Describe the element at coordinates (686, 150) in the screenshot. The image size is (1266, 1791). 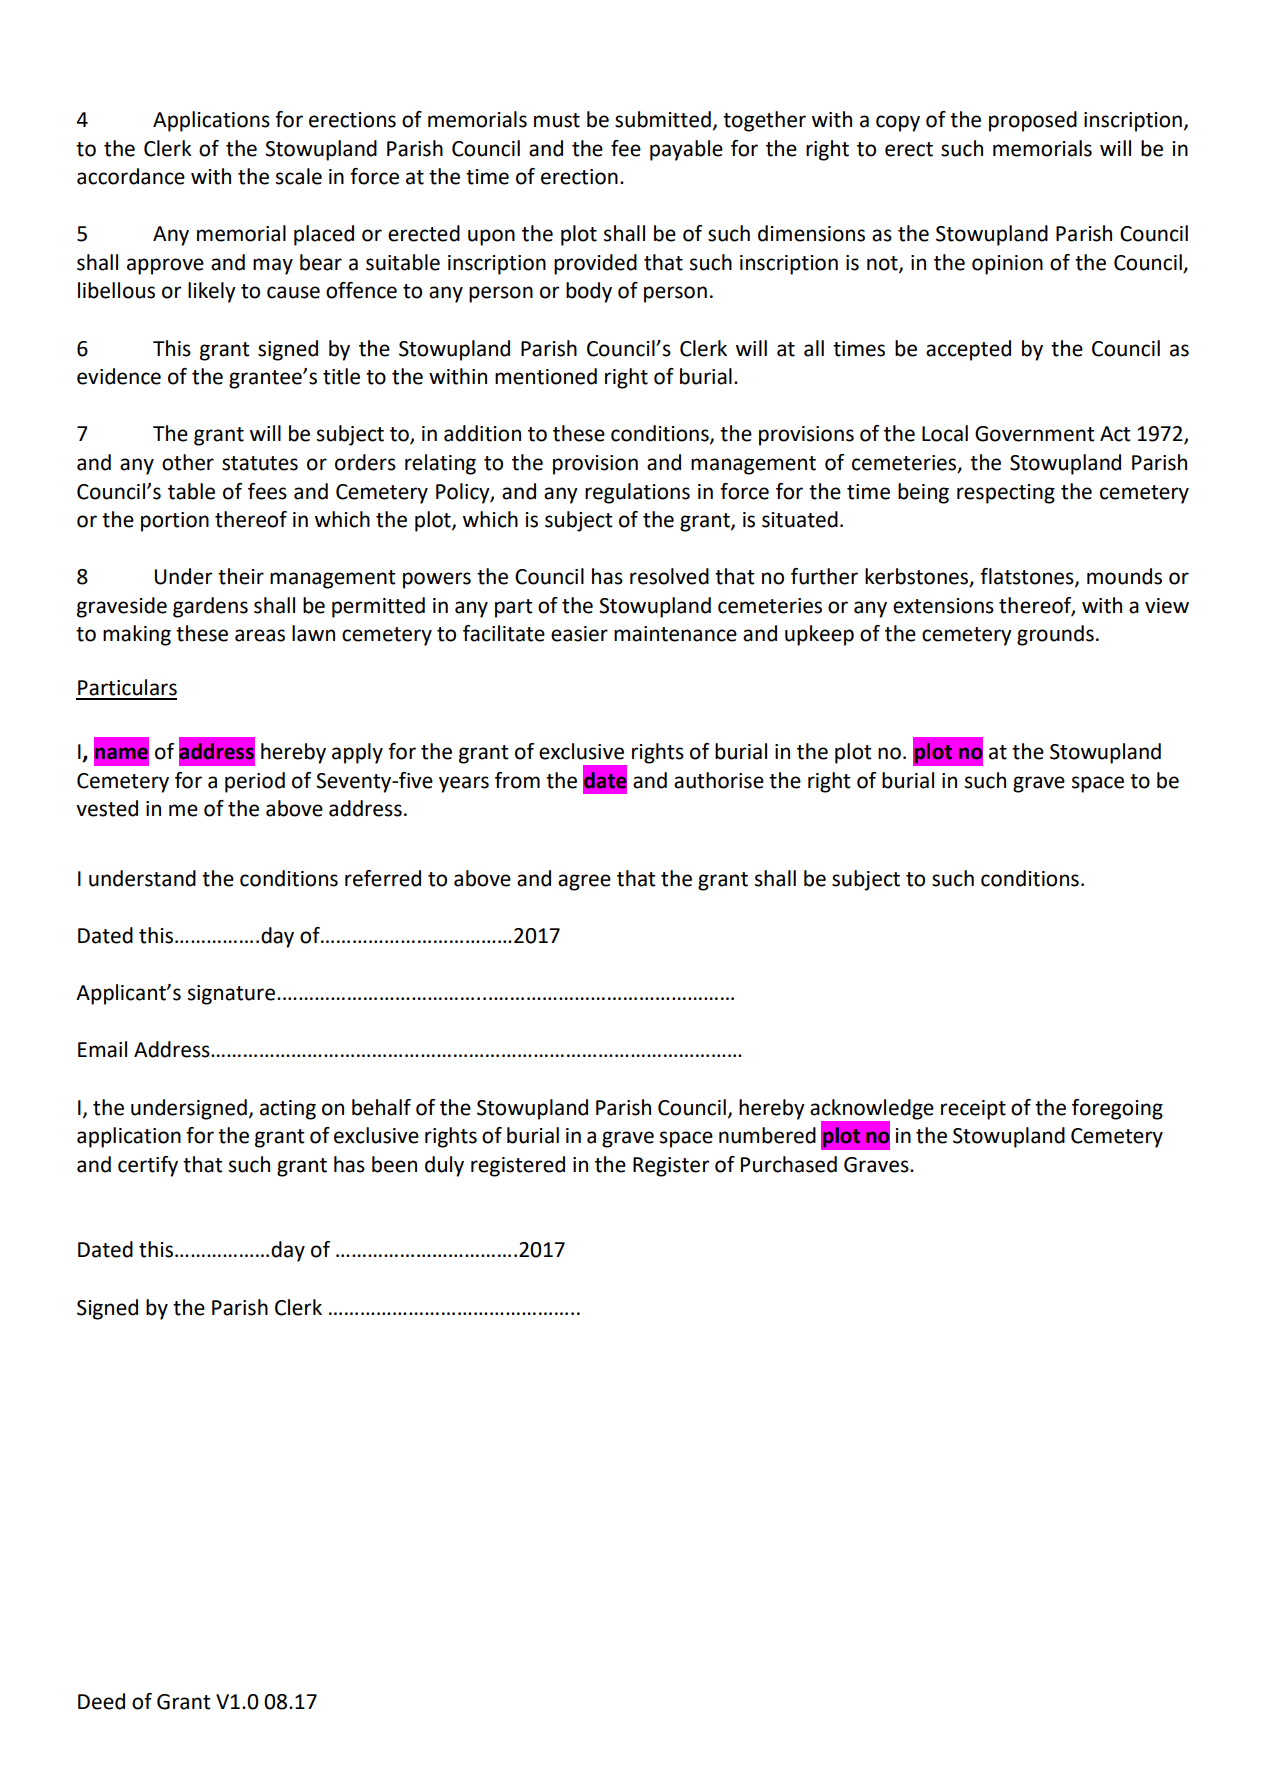
I see `payable` at that location.
